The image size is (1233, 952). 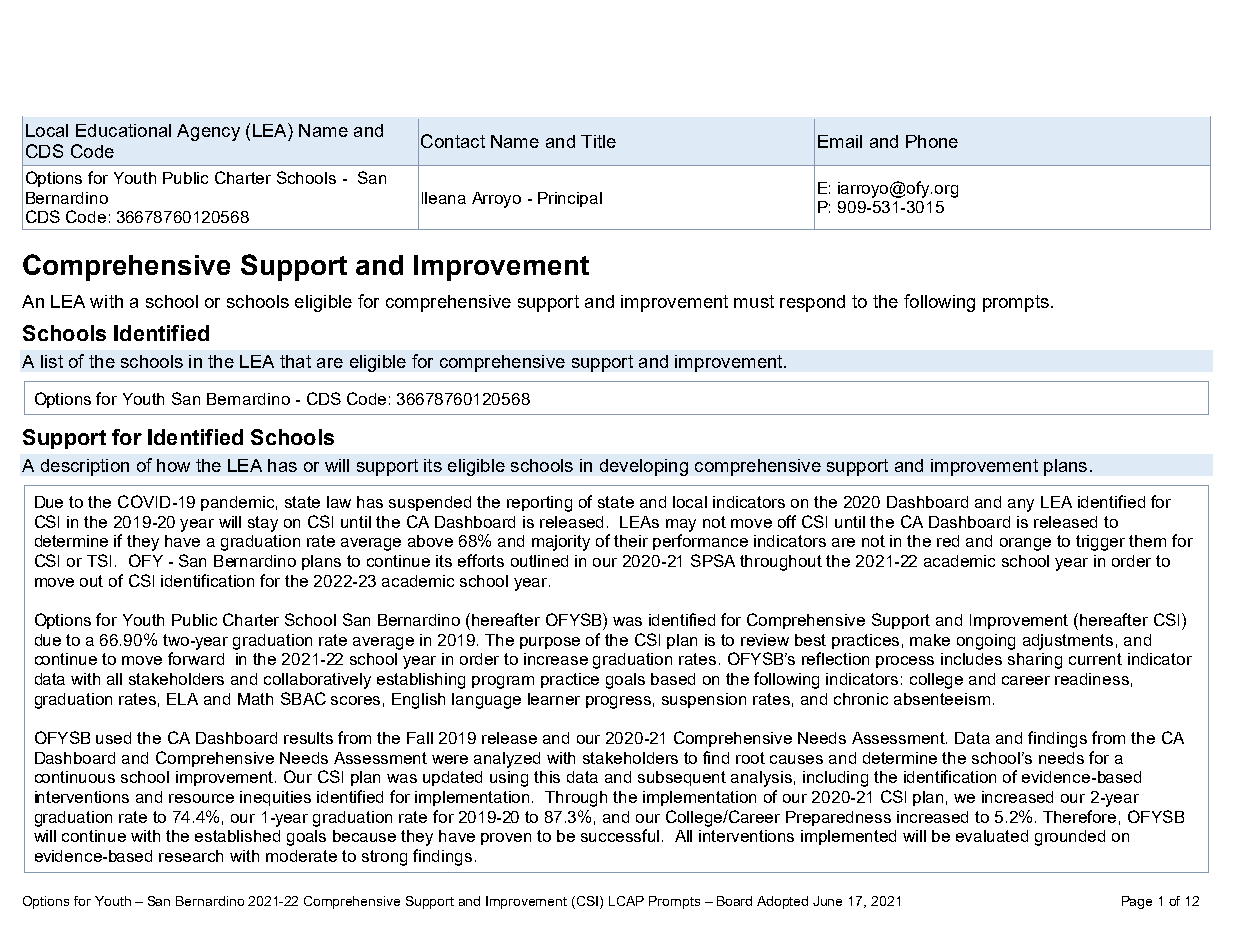 I want to click on evaluated, so click(x=992, y=836).
